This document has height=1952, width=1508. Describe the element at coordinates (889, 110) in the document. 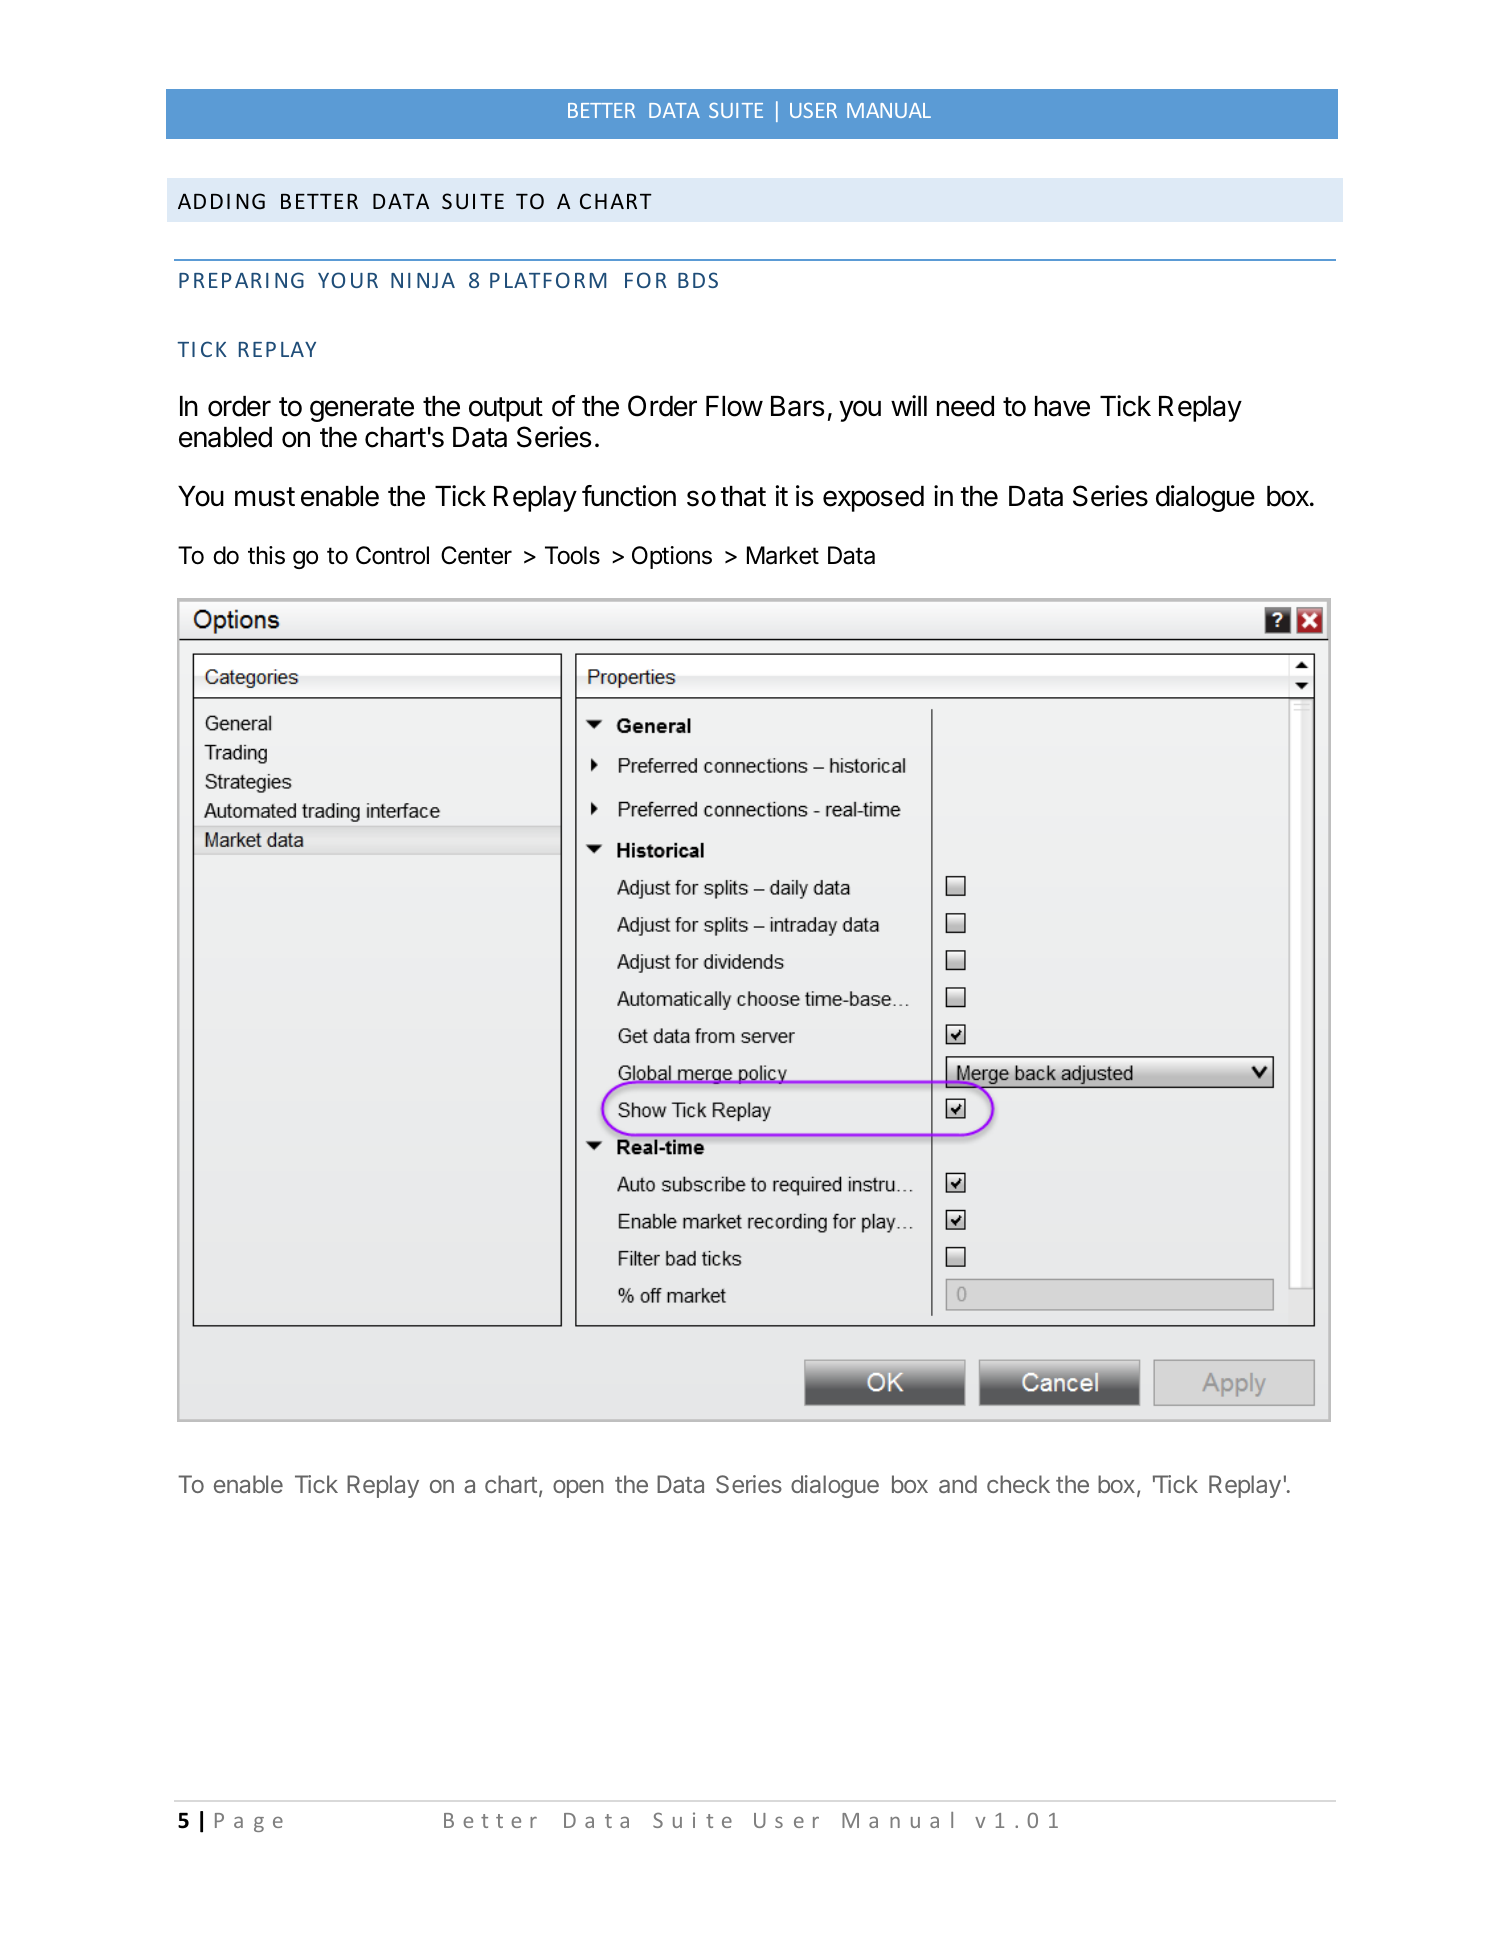

I see `MANUAL` at that location.
